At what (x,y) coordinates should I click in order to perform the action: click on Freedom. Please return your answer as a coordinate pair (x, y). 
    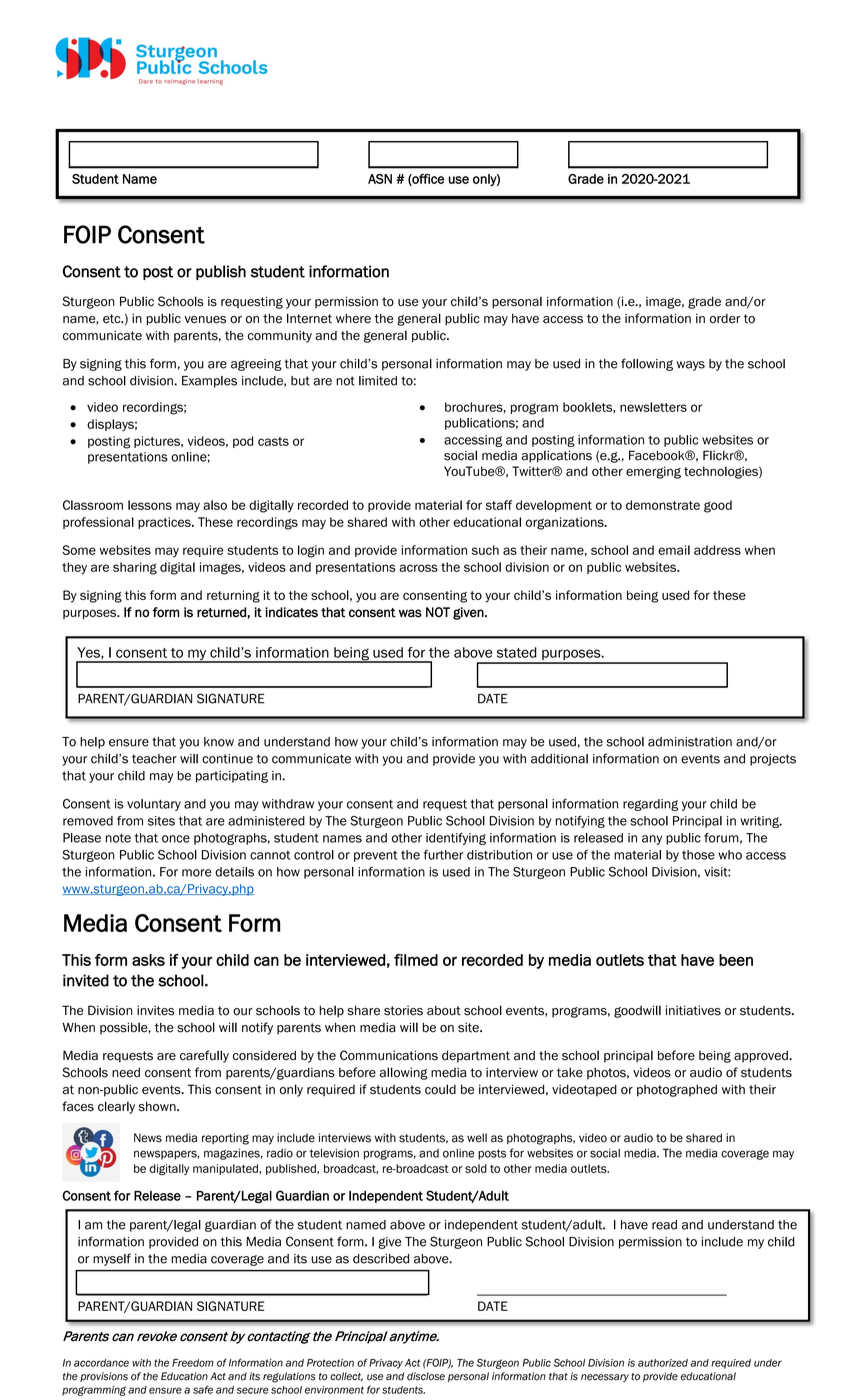
    Looking at the image, I should click on (193, 1363).
